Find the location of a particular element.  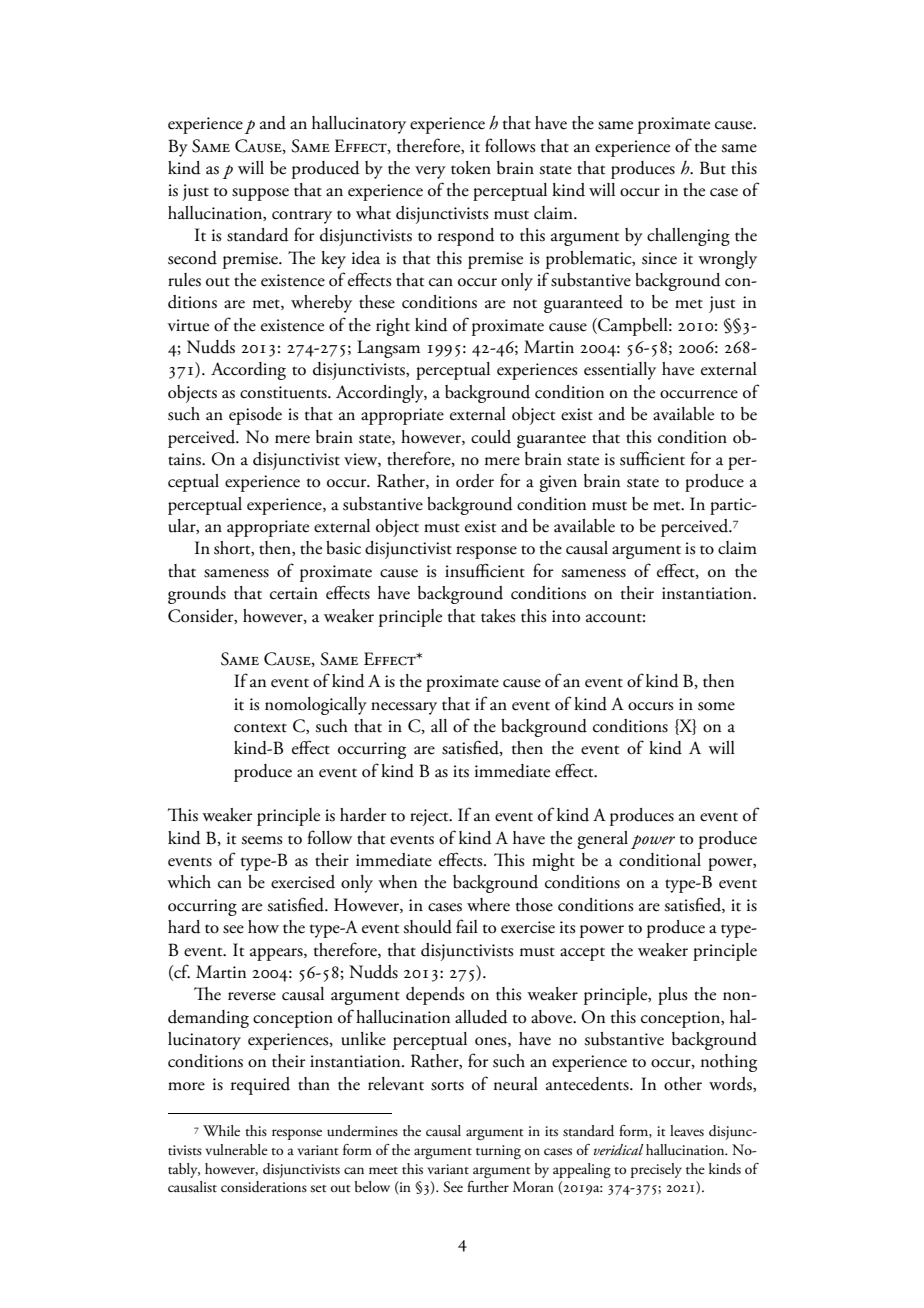

plus is located at coordinates (672, 996).
